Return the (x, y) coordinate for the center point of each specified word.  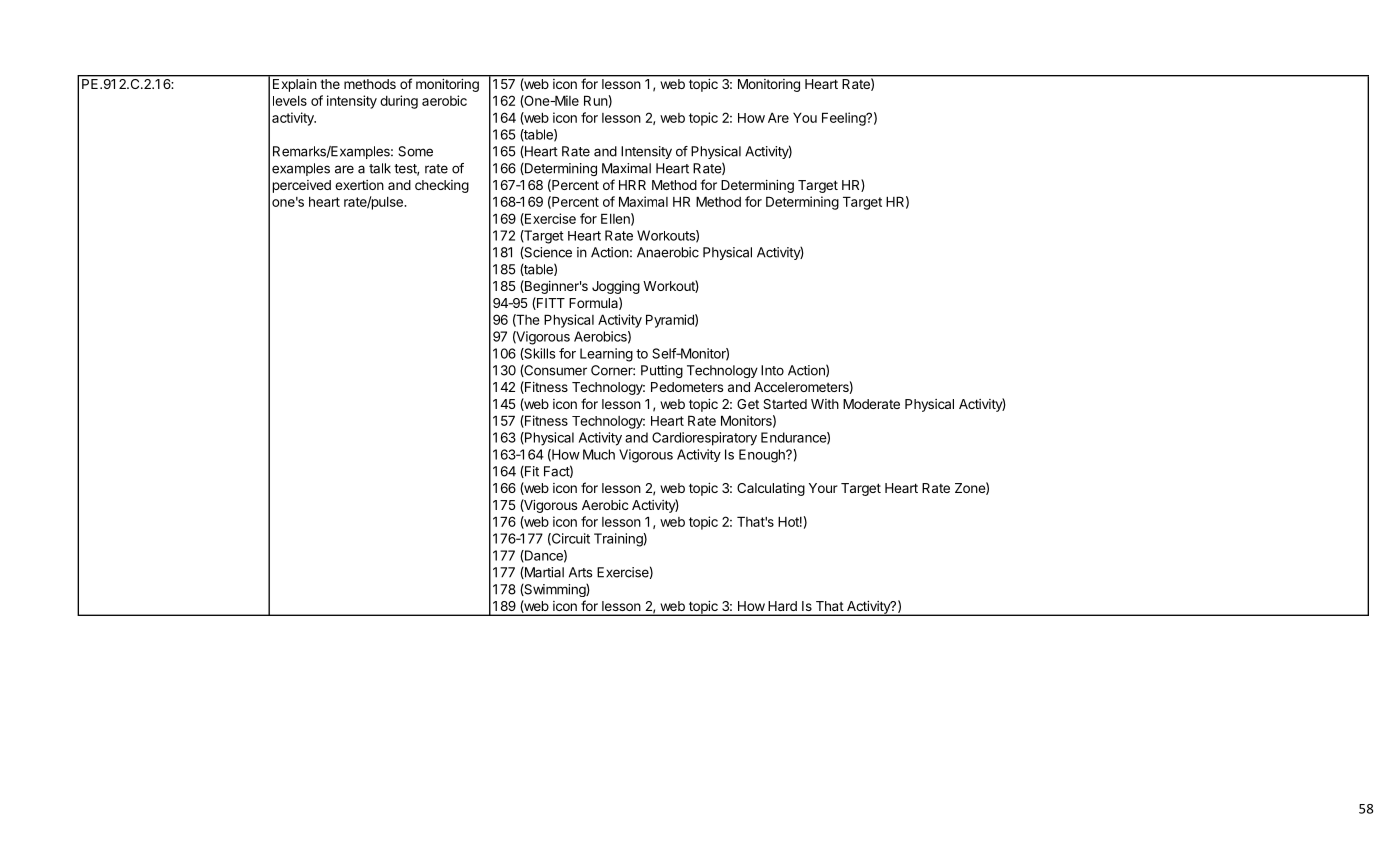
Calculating (771, 489)
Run (596, 100)
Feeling (844, 119)
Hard (783, 606)
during (399, 102)
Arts (580, 572)
